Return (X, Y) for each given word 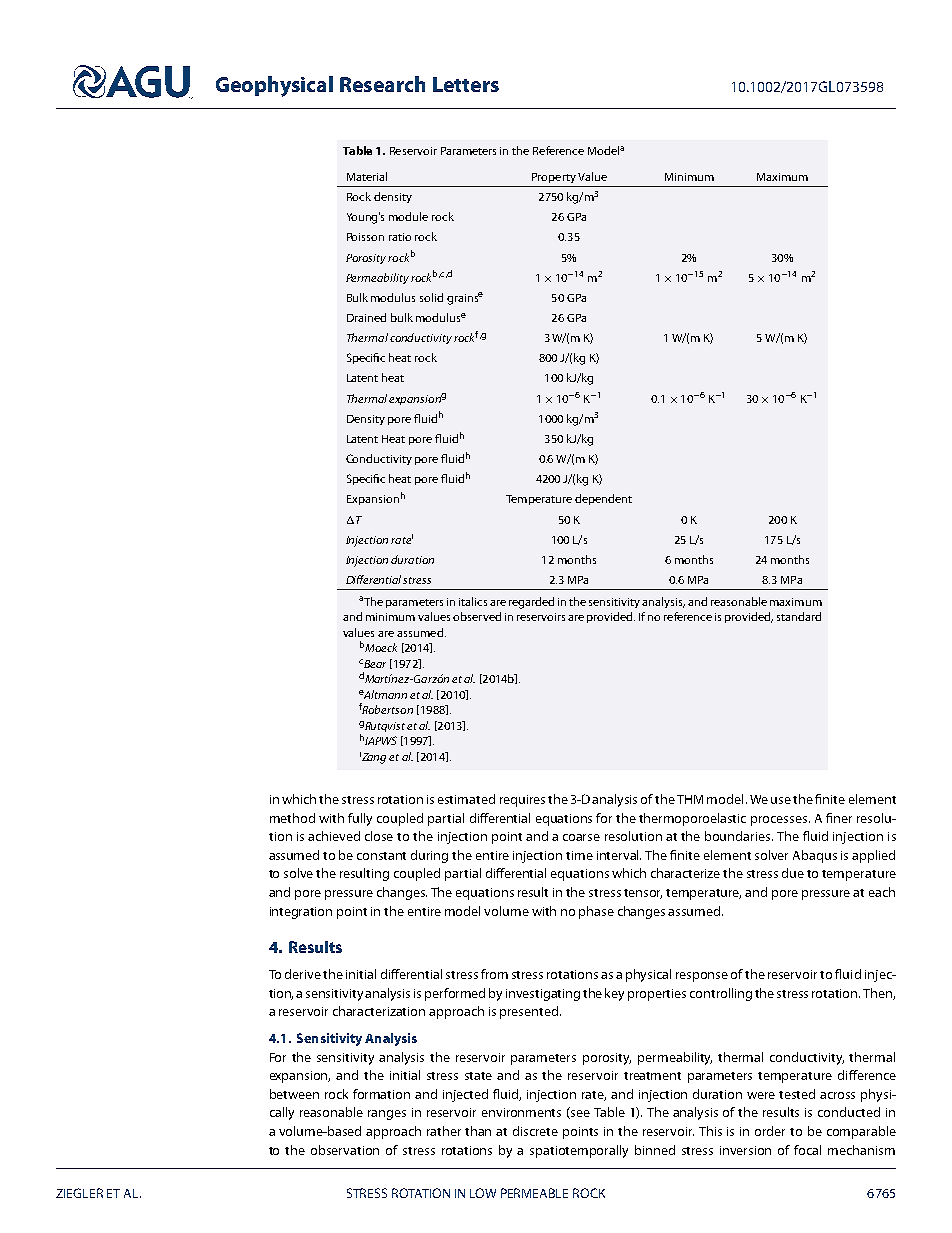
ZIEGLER (79, 1193)
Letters (466, 84)
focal (807, 1150)
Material (367, 176)
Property (554, 178)
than (478, 1131)
